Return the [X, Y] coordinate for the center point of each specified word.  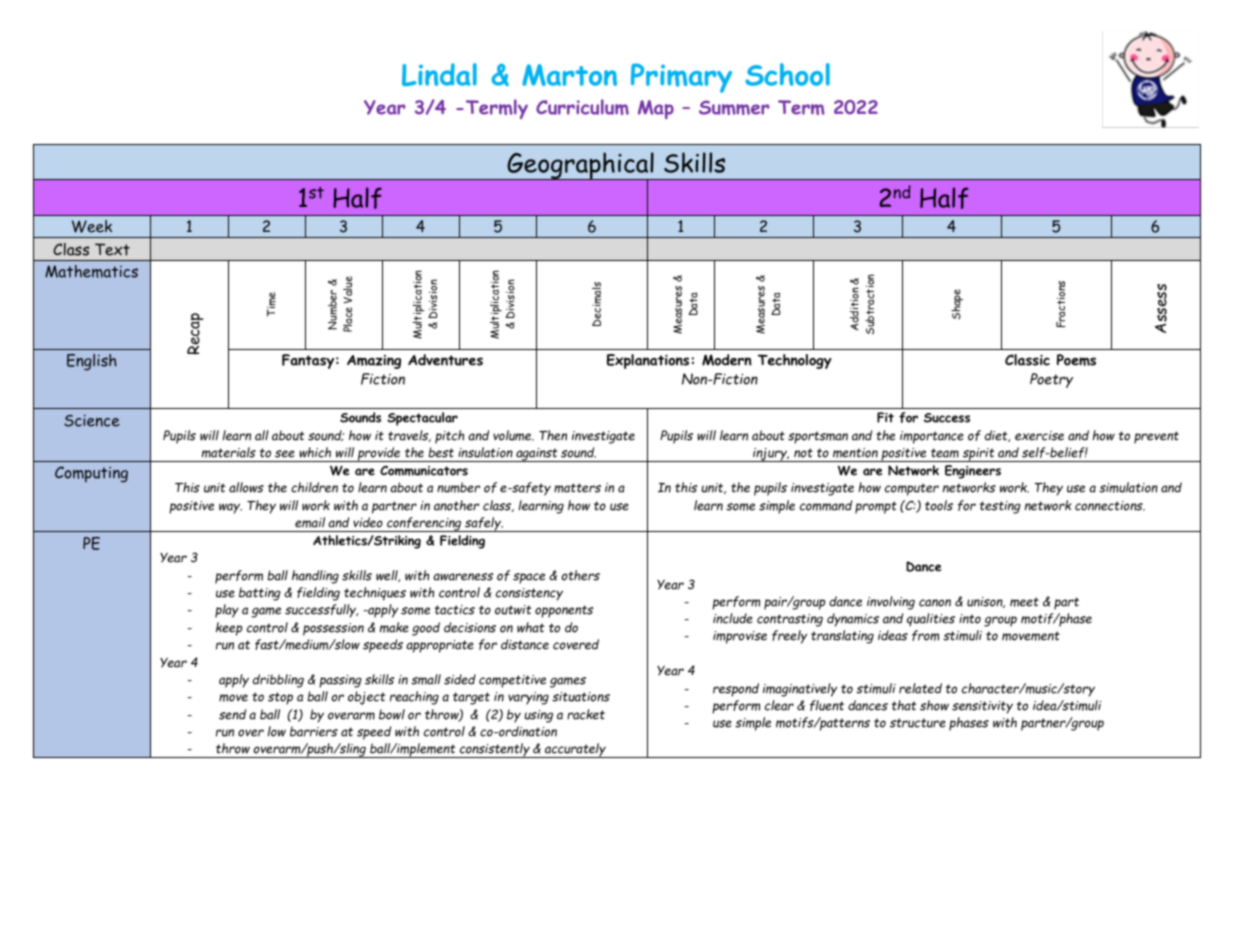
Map [656, 109]
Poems [1076, 360]
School [787, 74]
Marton [569, 75]
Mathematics [91, 271]
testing [1000, 507]
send [232, 714]
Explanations [648, 361]
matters [577, 488]
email [310, 522]
